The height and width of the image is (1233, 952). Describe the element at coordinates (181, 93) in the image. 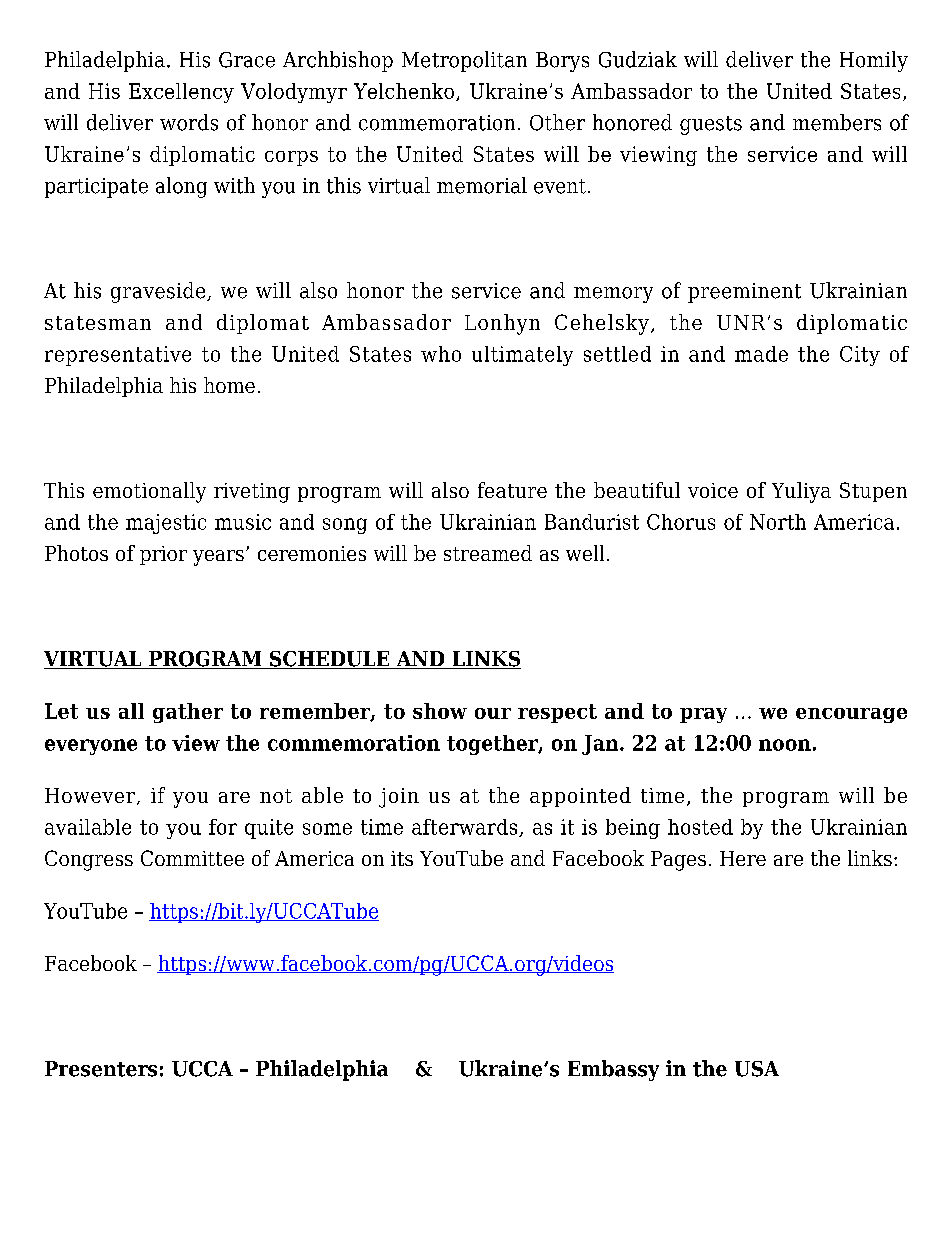

I see `Excellency` at that location.
